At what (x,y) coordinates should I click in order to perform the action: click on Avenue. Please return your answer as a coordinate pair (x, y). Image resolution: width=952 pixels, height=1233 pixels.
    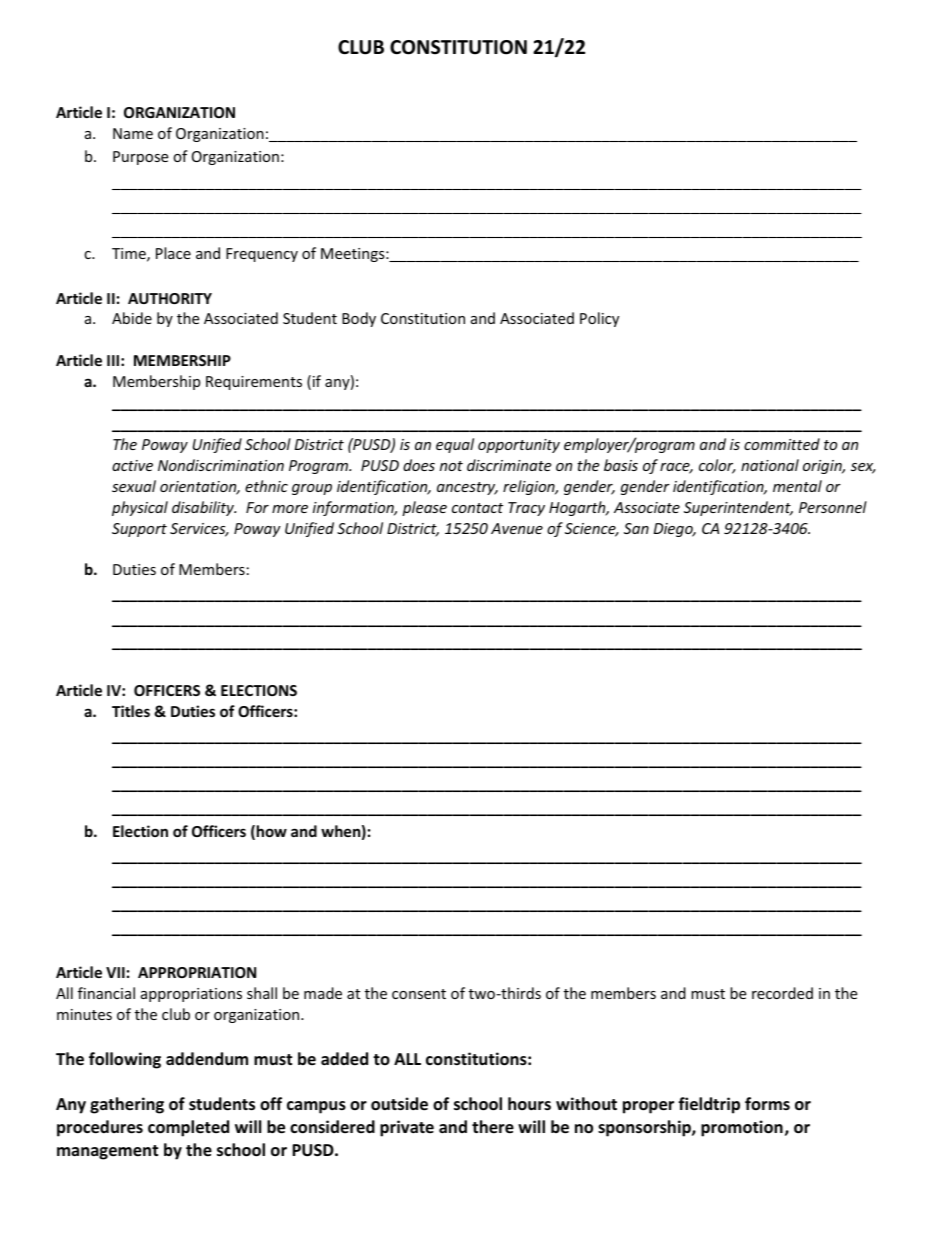
    Looking at the image, I should click on (517, 528).
